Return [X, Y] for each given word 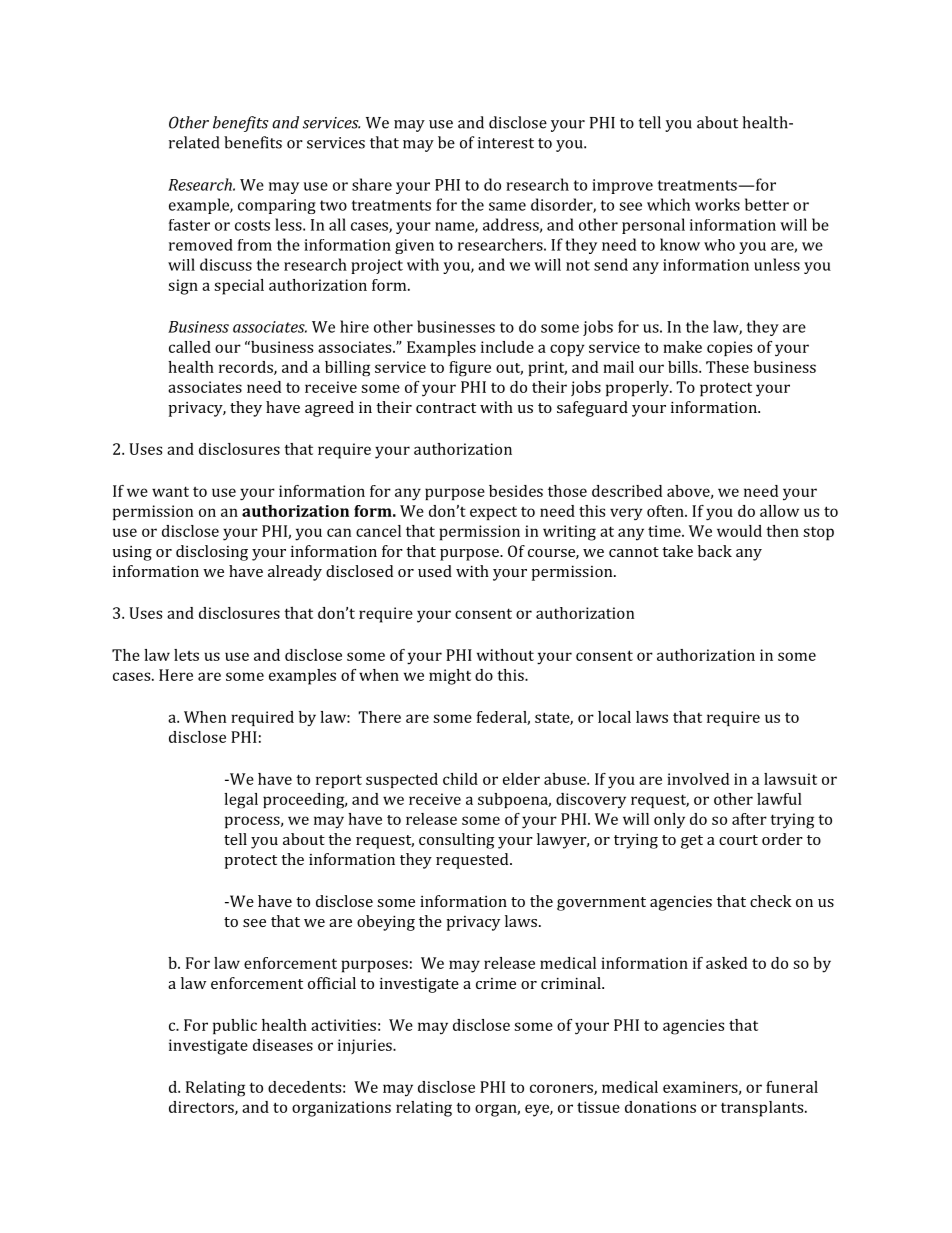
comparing [277, 206]
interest [506, 143]
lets [186, 655]
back [715, 551]
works [717, 204]
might [450, 677]
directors [202, 1108]
